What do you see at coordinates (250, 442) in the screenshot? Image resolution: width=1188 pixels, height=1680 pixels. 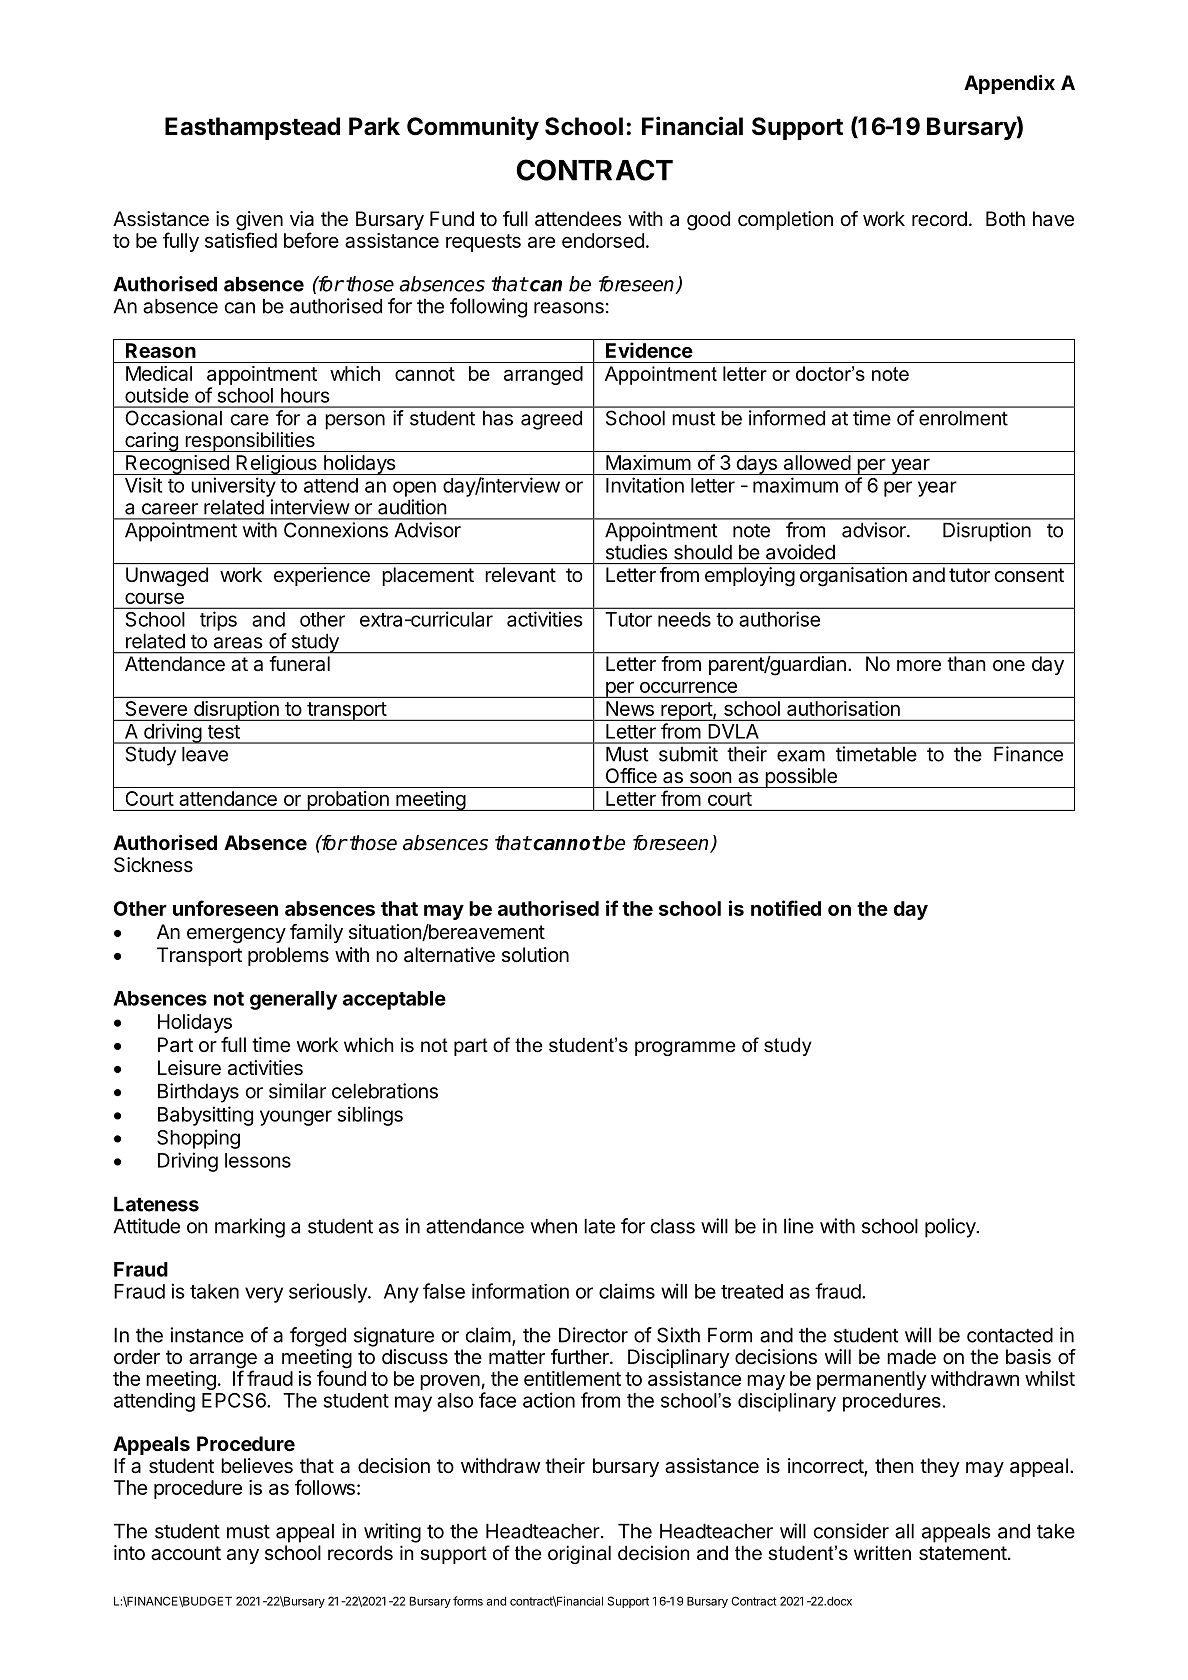 I see `responsibilities` at bounding box center [250, 442].
